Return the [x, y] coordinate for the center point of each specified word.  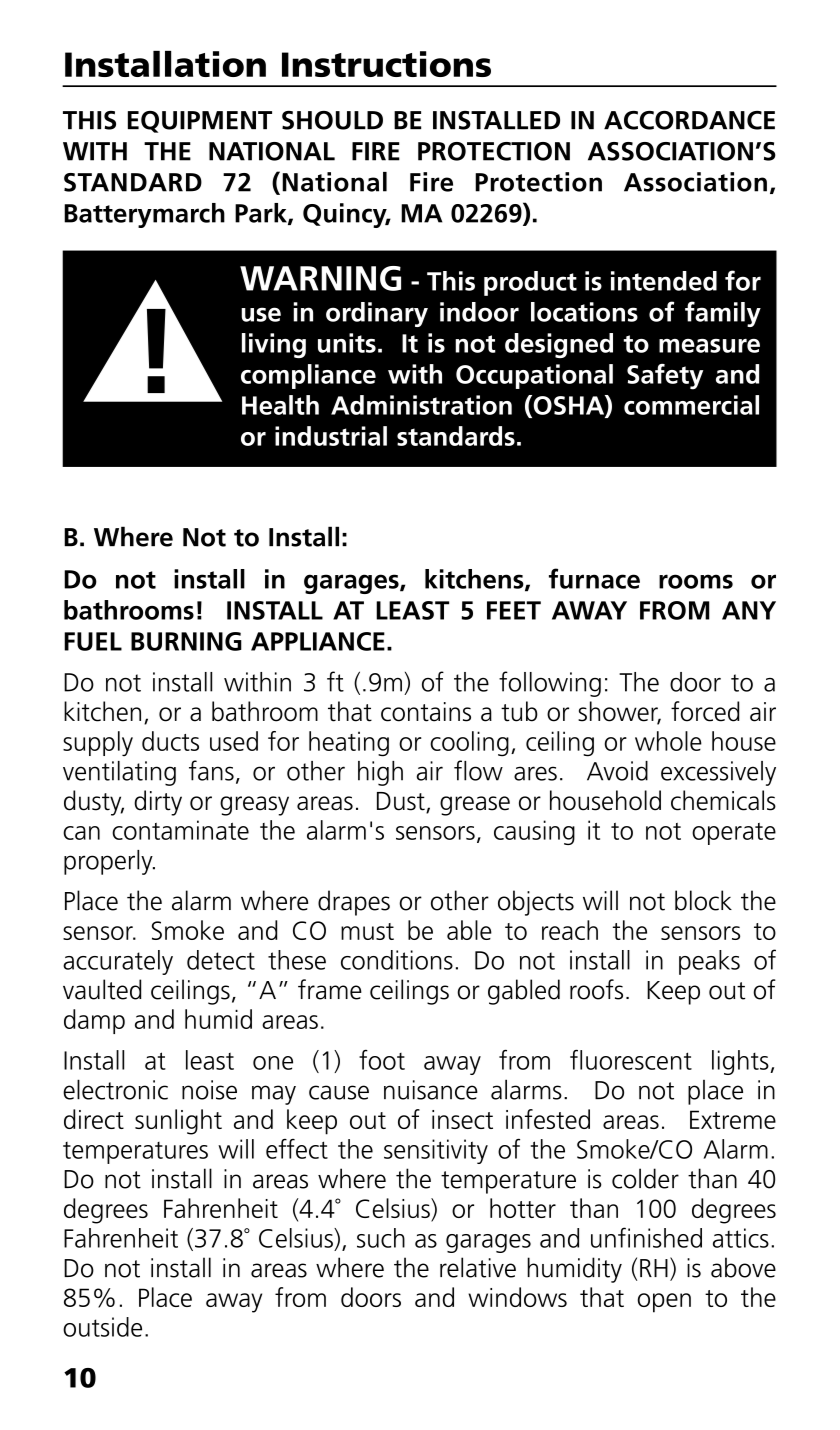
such [381, 1238]
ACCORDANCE [689, 120]
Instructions [386, 64]
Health [280, 405]
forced [705, 711]
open [664, 1303]
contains [426, 712]
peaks [709, 962]
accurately [118, 962]
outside [102, 1327]
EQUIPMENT [200, 122]
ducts [170, 741]
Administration [421, 405]
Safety [665, 377]
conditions [397, 960]
